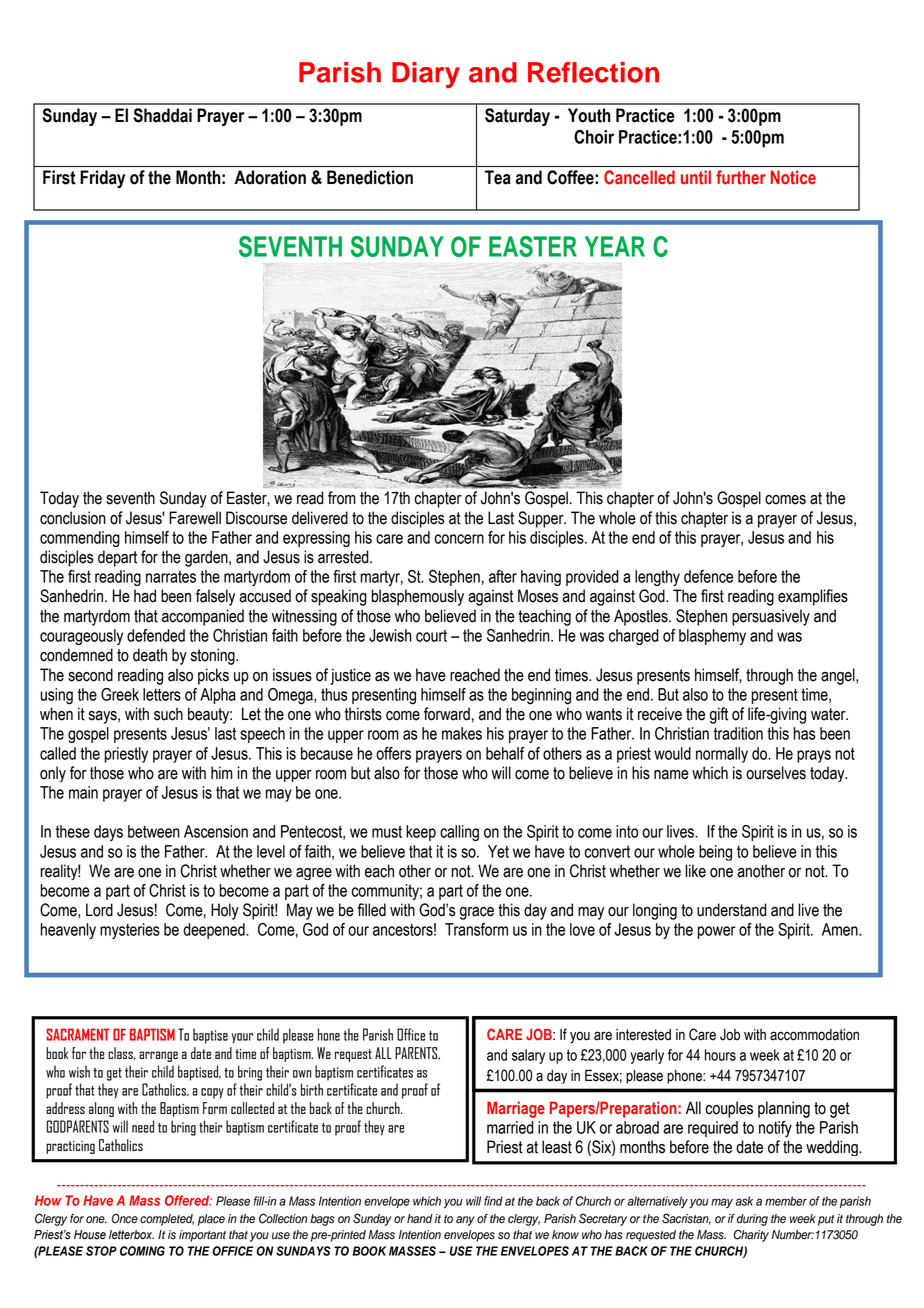 This screenshot has height=1308, width=924. What do you see at coordinates (741, 177) in the screenshot?
I see `further` at bounding box center [741, 177].
